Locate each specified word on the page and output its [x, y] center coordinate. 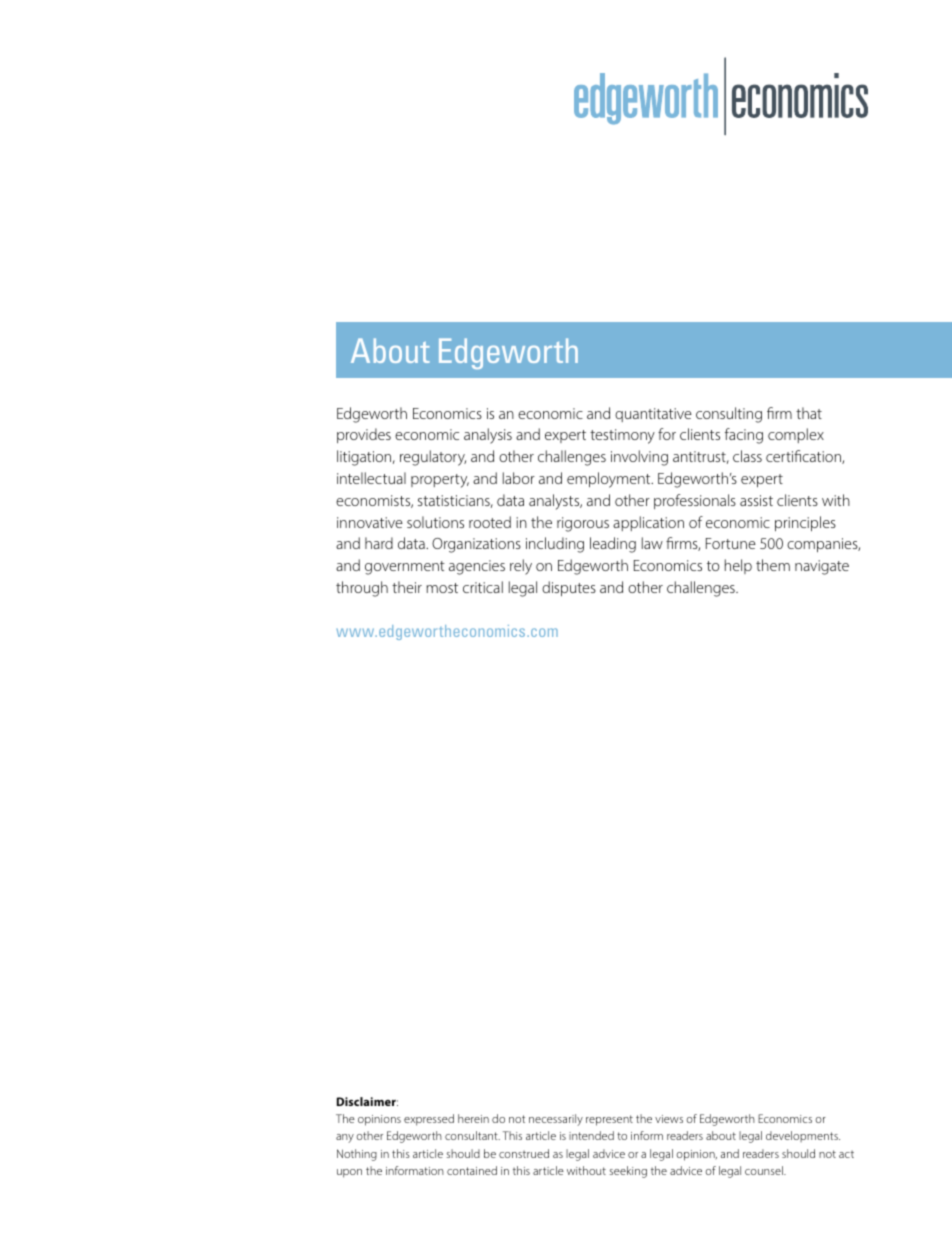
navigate [822, 567]
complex [796, 435]
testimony [622, 436]
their [407, 587]
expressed [429, 1120]
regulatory [433, 458]
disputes [569, 588]
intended [591, 1135]
